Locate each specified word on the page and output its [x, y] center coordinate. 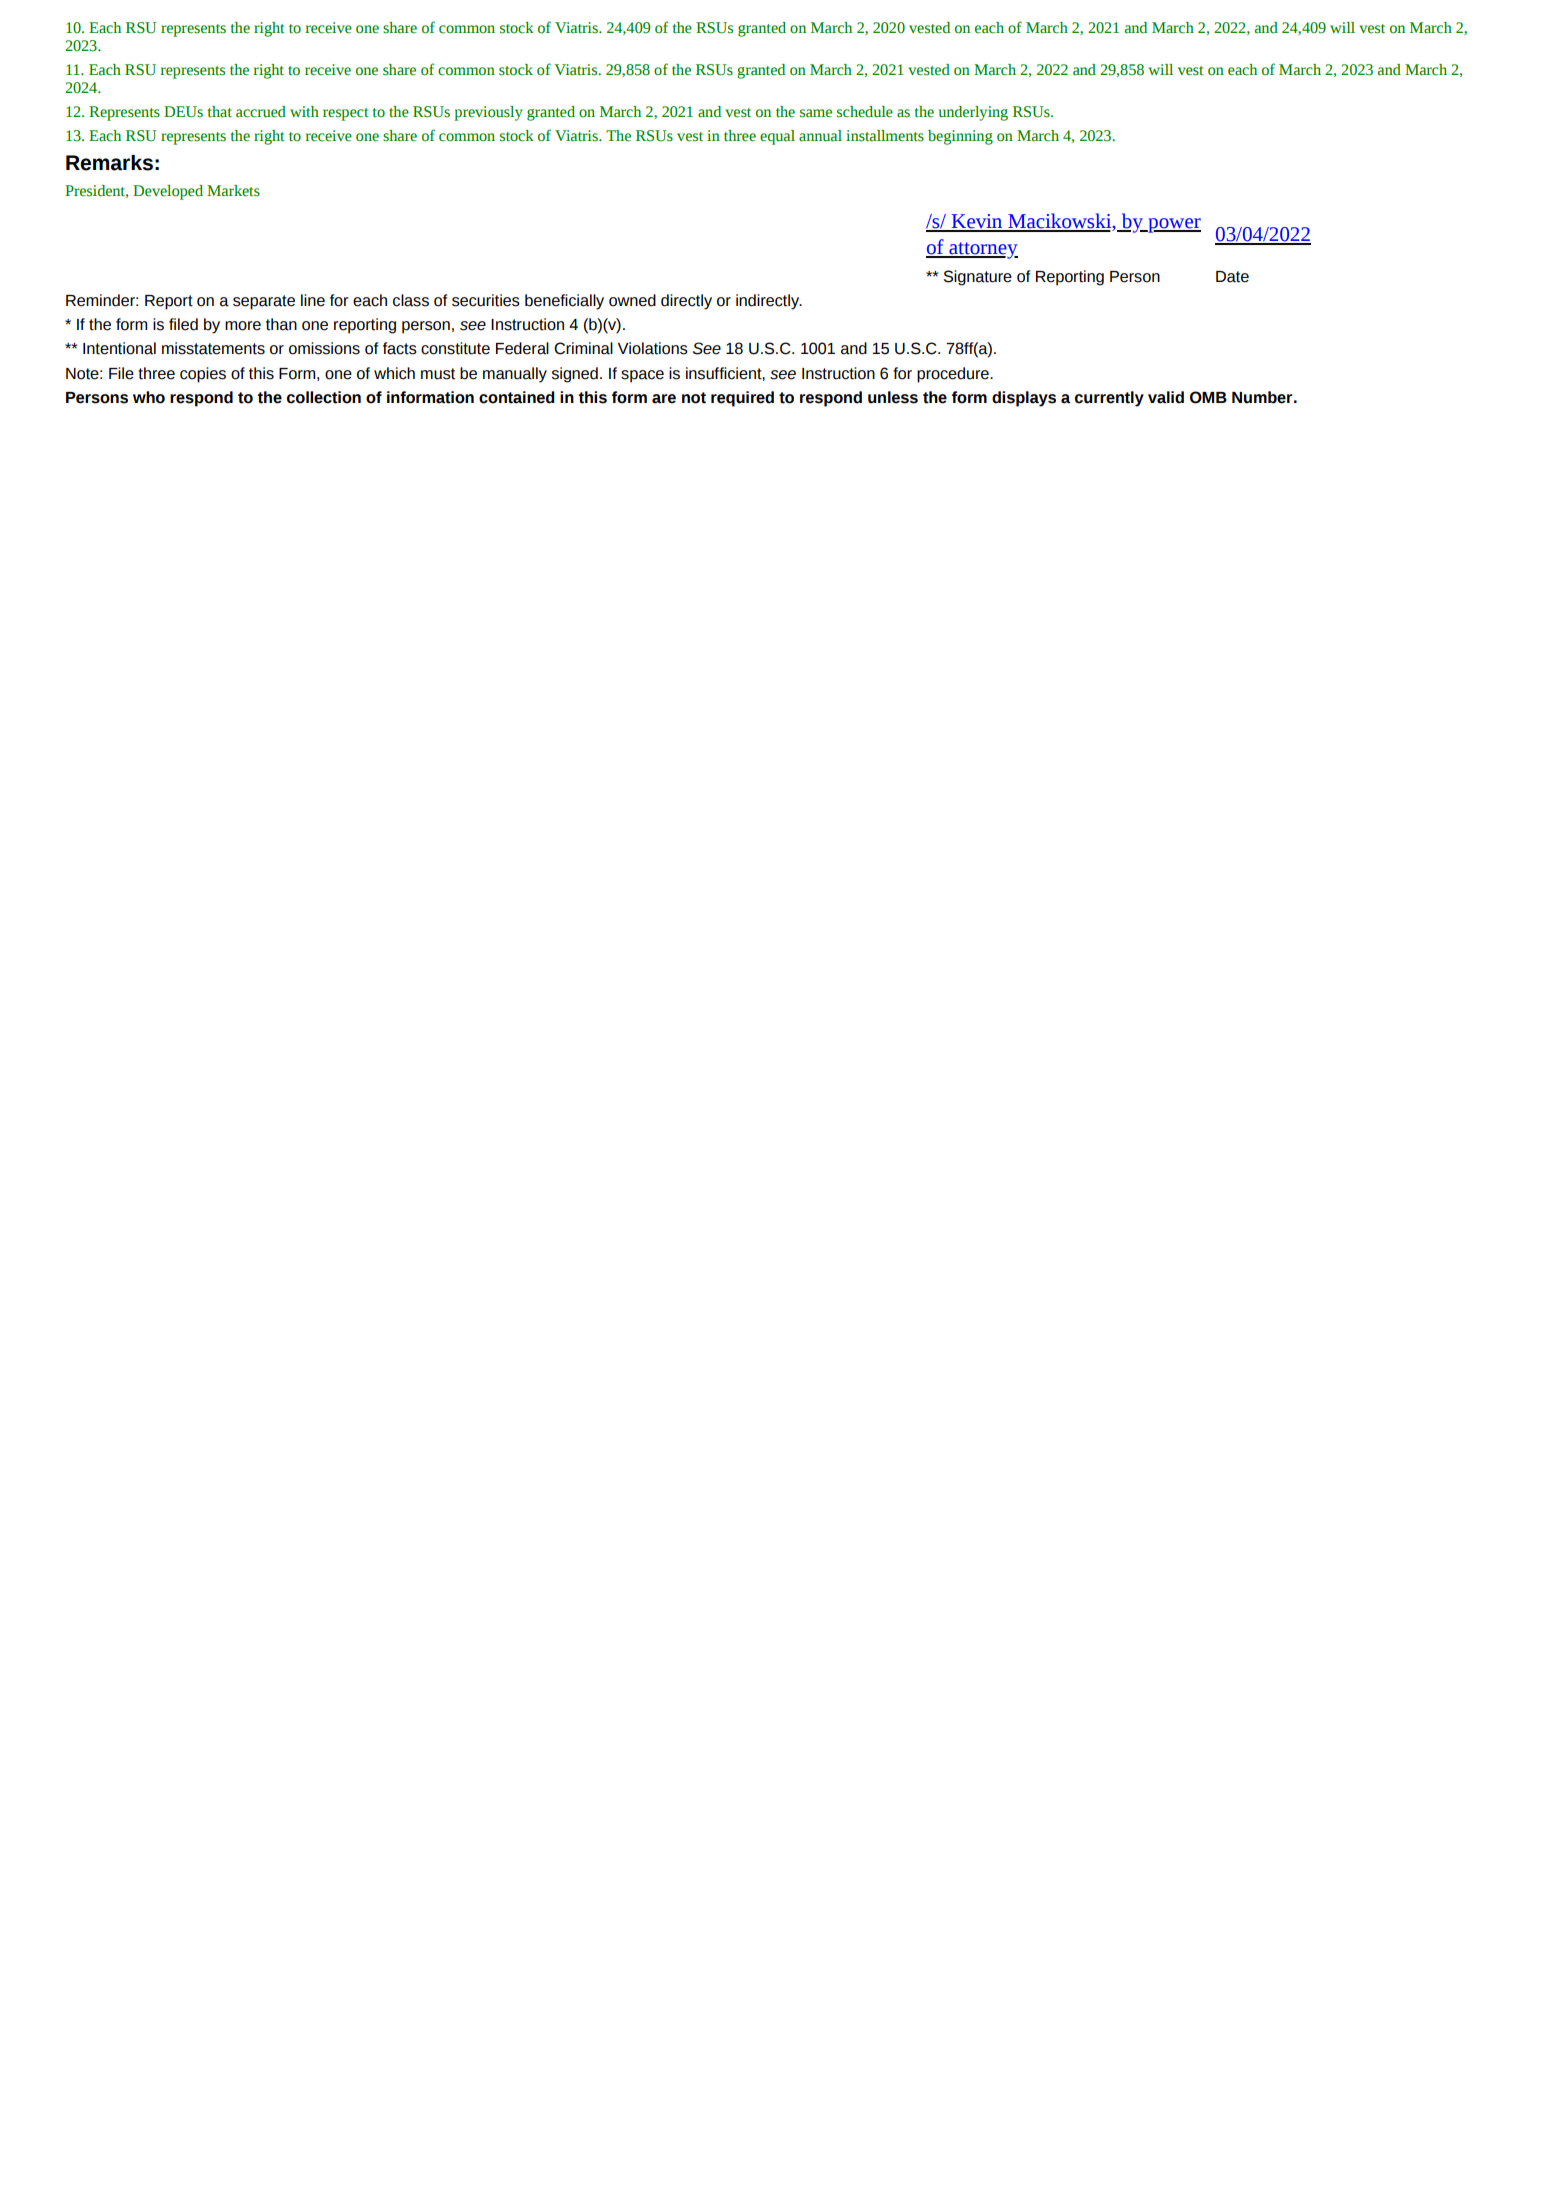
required [742, 399]
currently [1109, 399]
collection [324, 397]
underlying [973, 113]
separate [264, 302]
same [816, 113]
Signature [978, 278]
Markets [233, 191]
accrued [261, 112]
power [1173, 225]
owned [632, 300]
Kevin [977, 222]
